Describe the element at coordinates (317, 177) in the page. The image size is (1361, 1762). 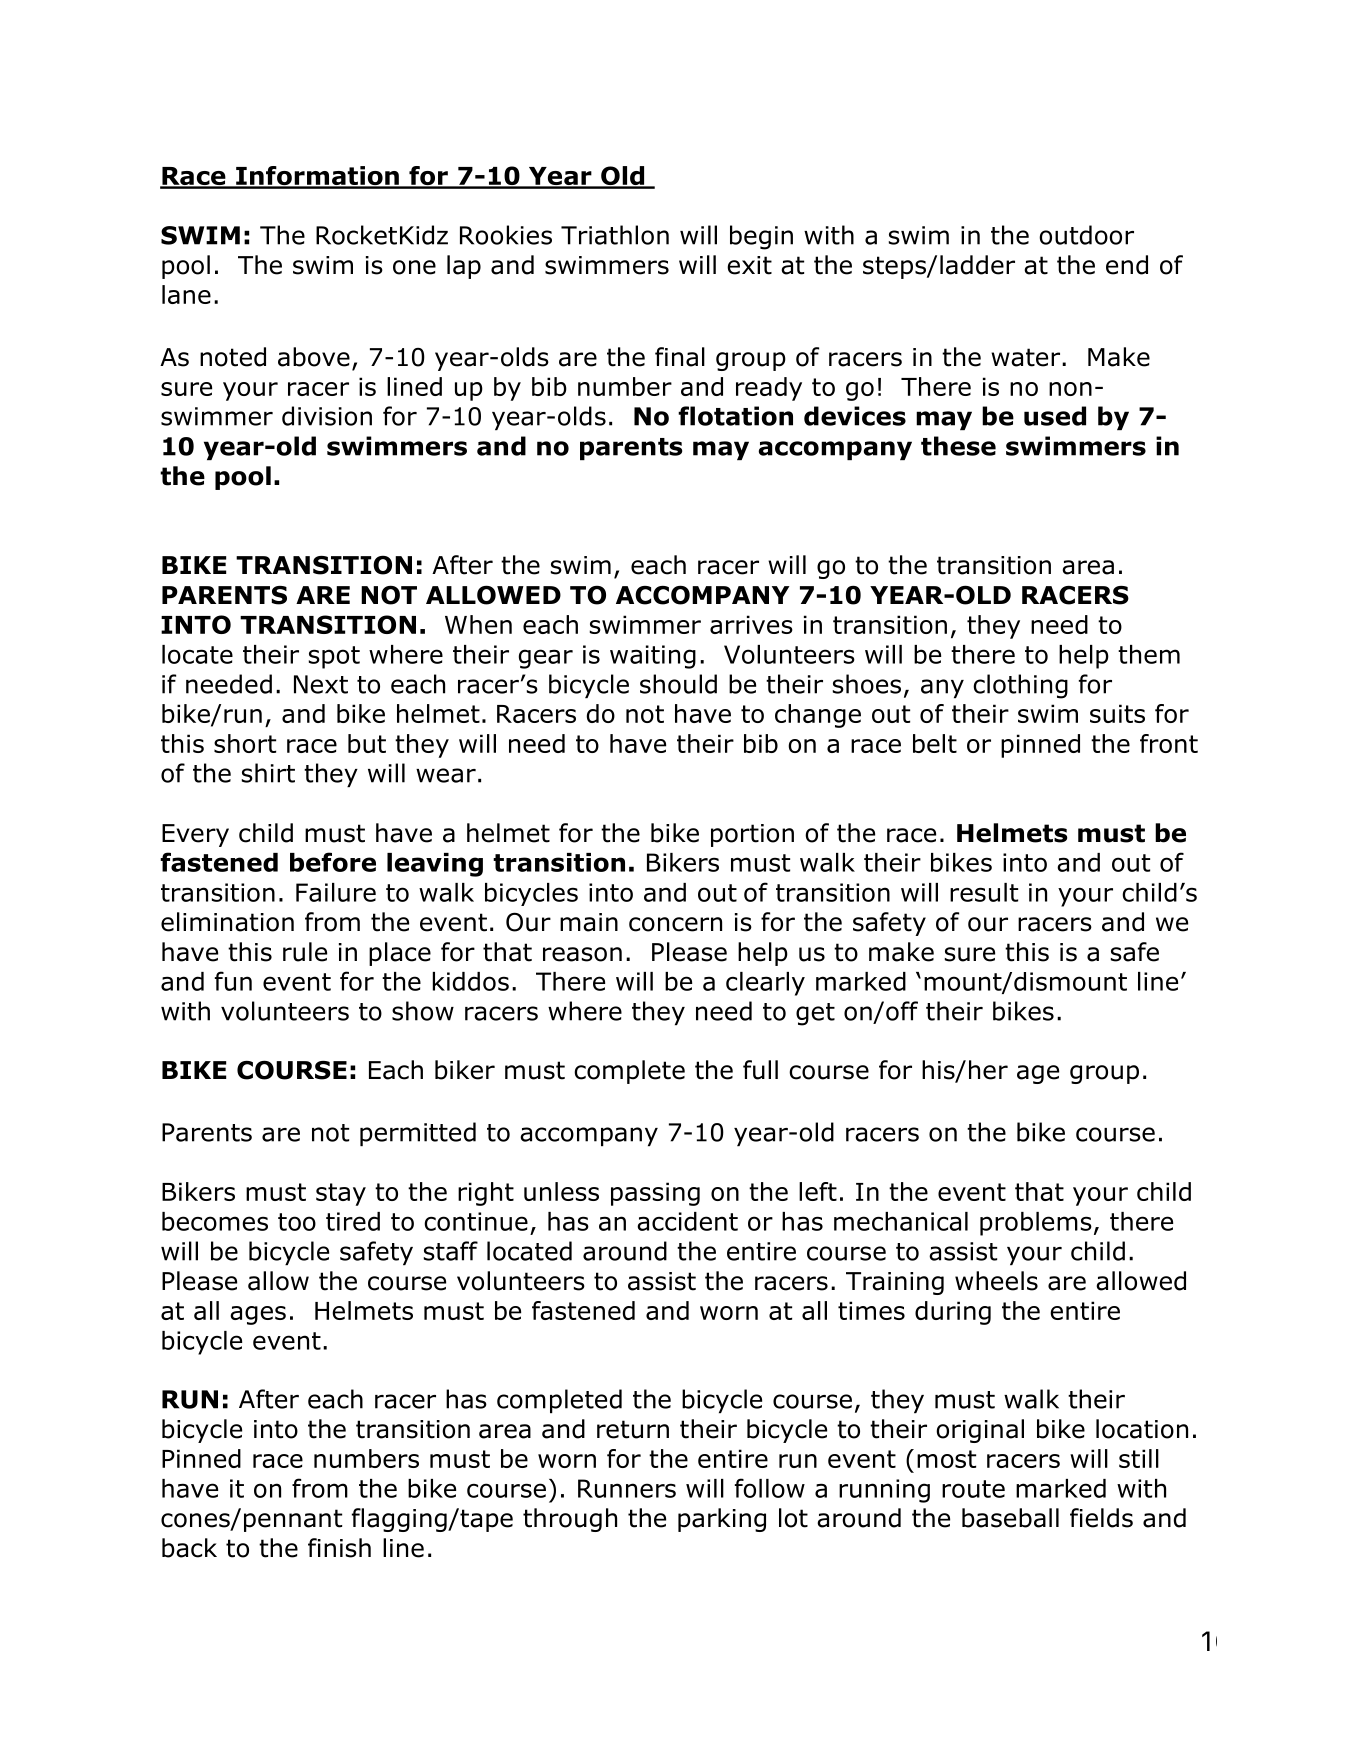
I see `Information` at that location.
